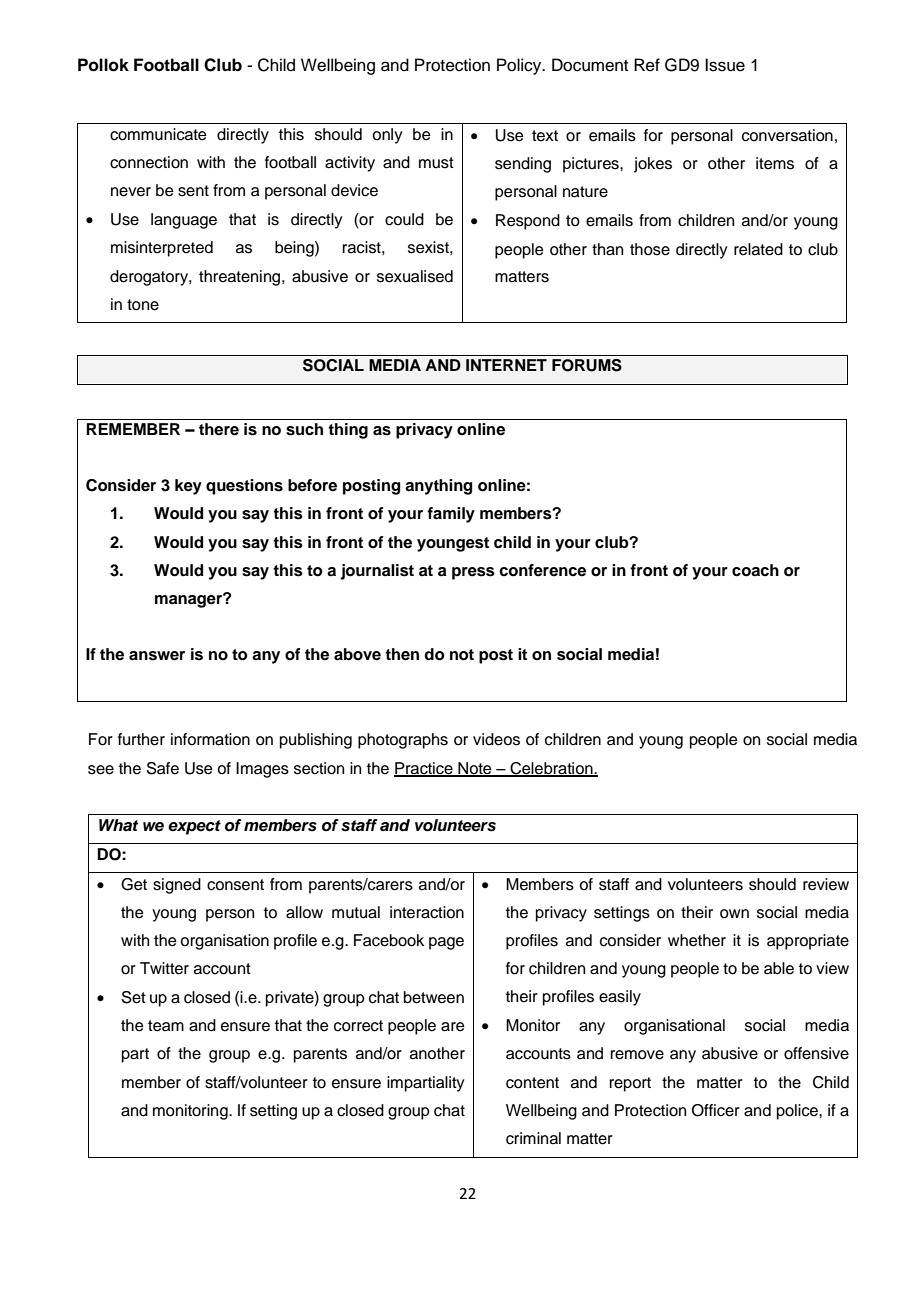  I want to click on Safe, so click(162, 768).
